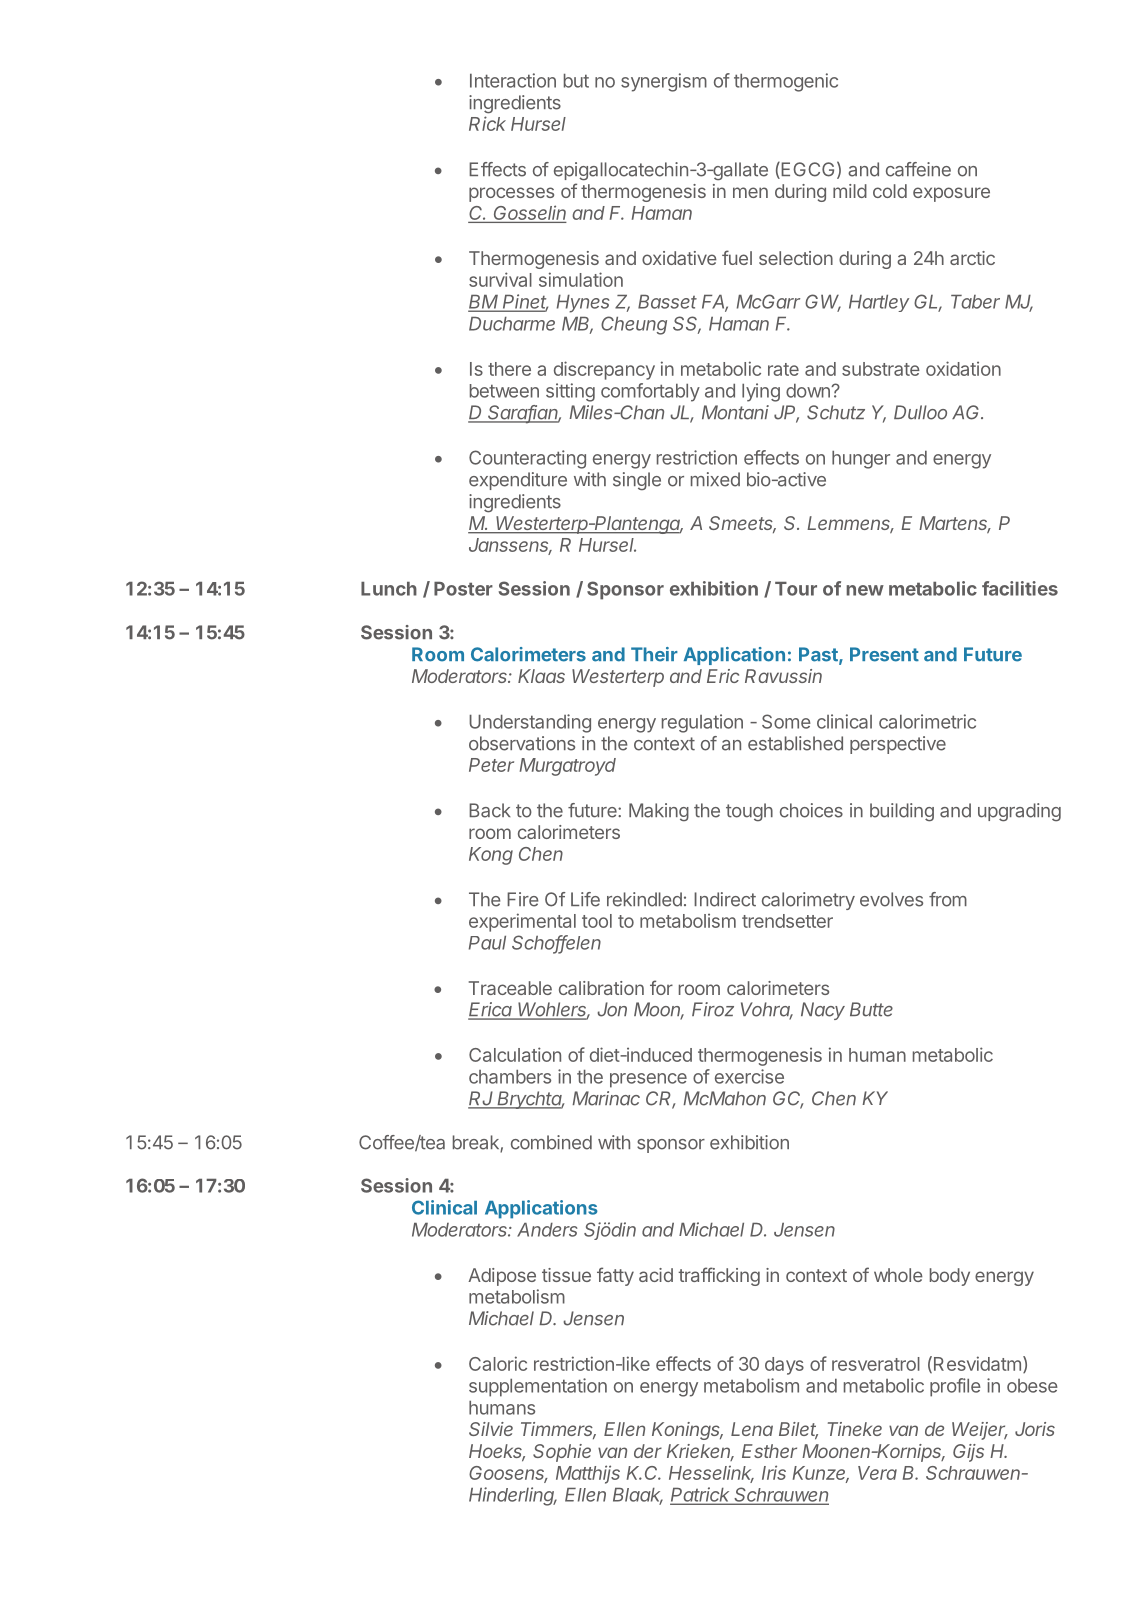  I want to click on Interaction, so click(513, 80).
